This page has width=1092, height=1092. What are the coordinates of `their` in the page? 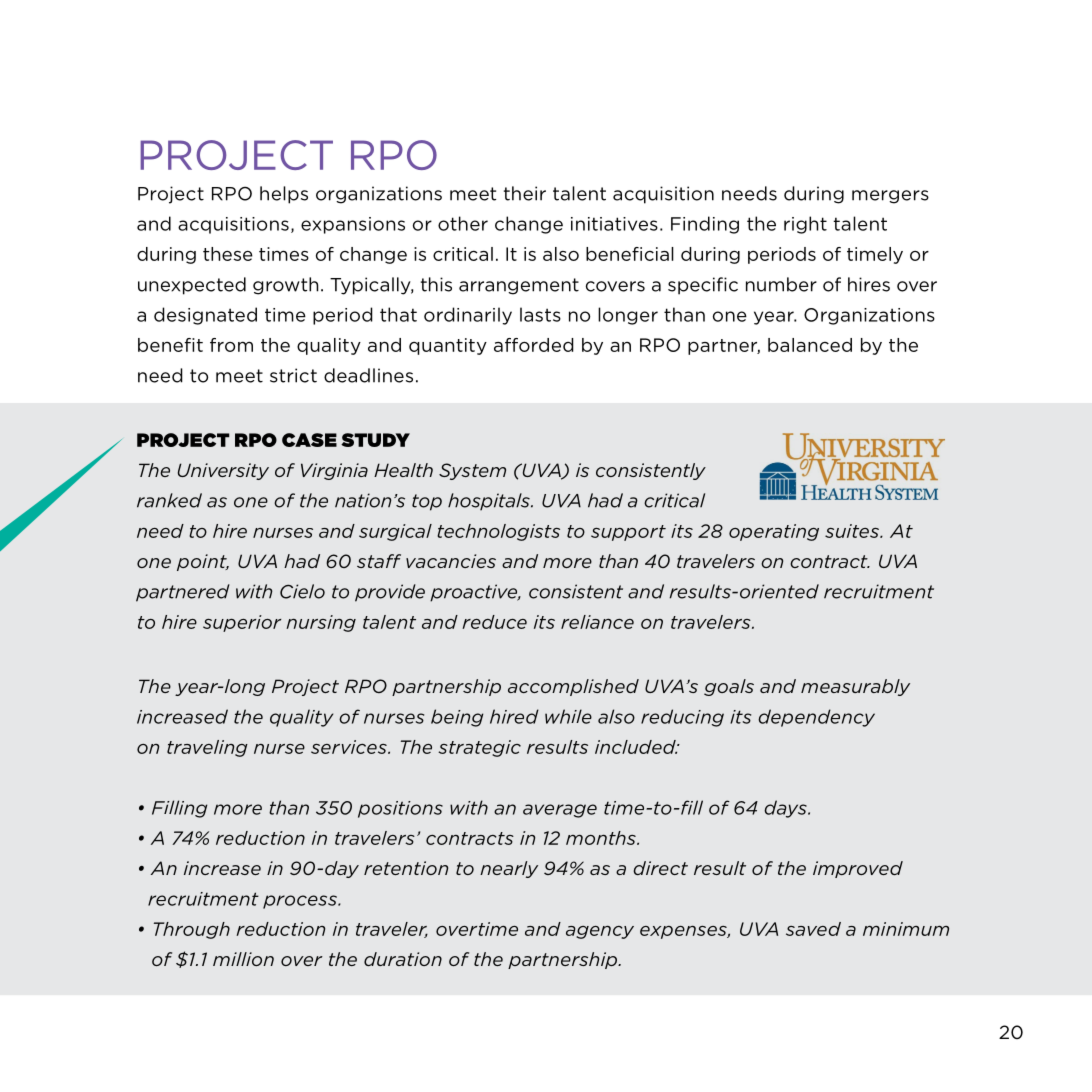 It's located at (525, 193).
